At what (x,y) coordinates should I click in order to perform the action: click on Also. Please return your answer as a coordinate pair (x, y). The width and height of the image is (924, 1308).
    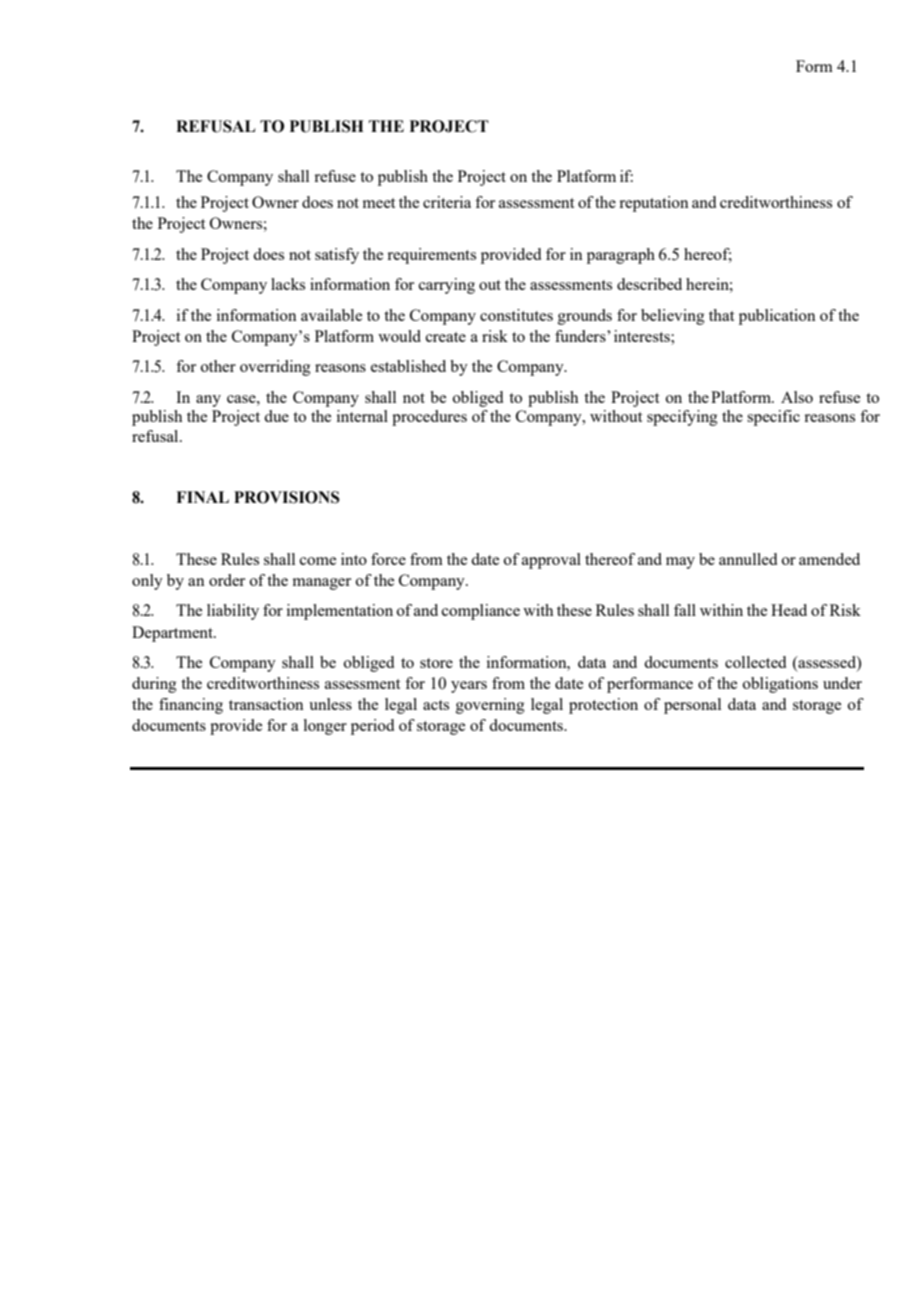
    Looking at the image, I should click on (797, 397).
